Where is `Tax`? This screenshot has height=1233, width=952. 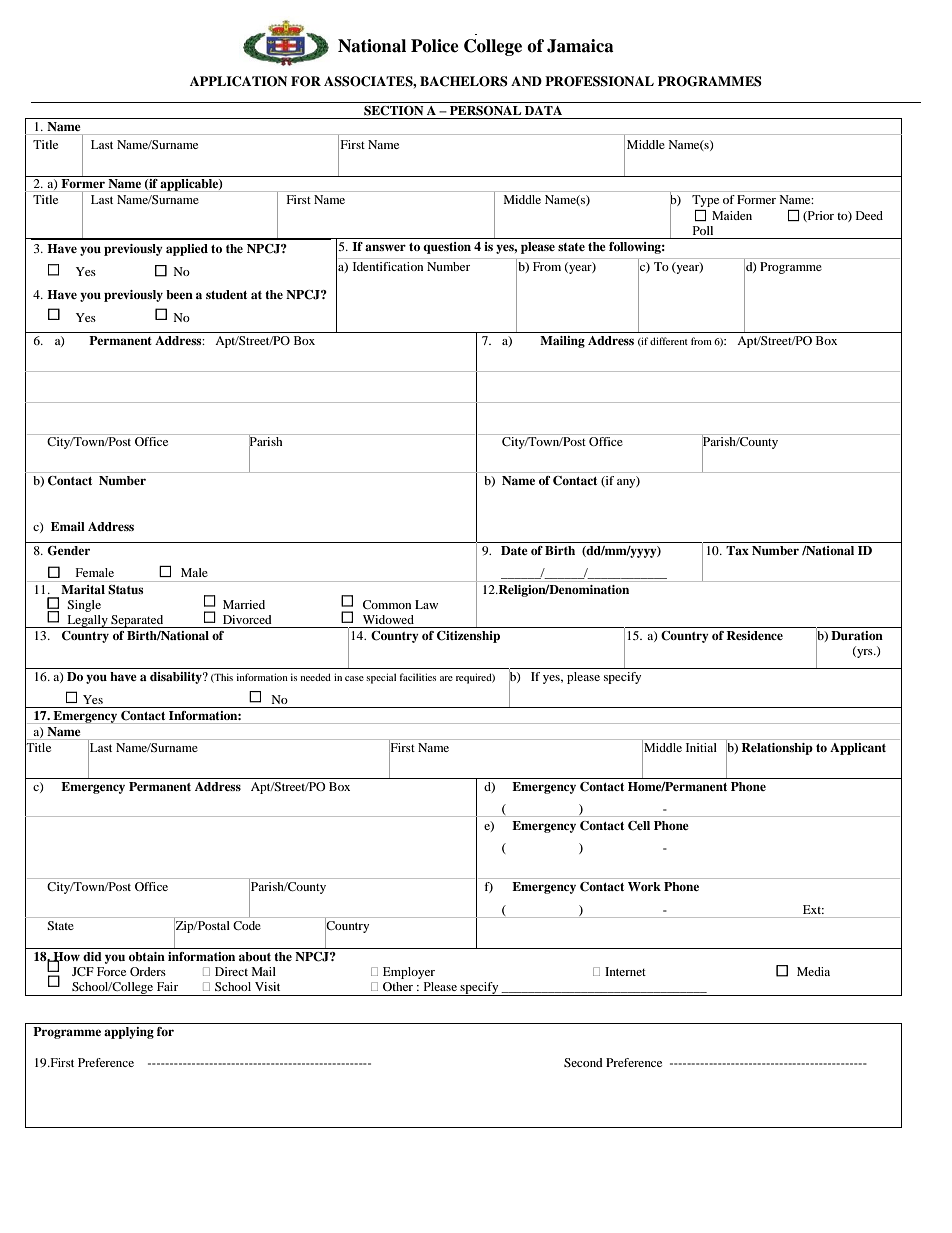
Tax is located at coordinates (737, 550).
